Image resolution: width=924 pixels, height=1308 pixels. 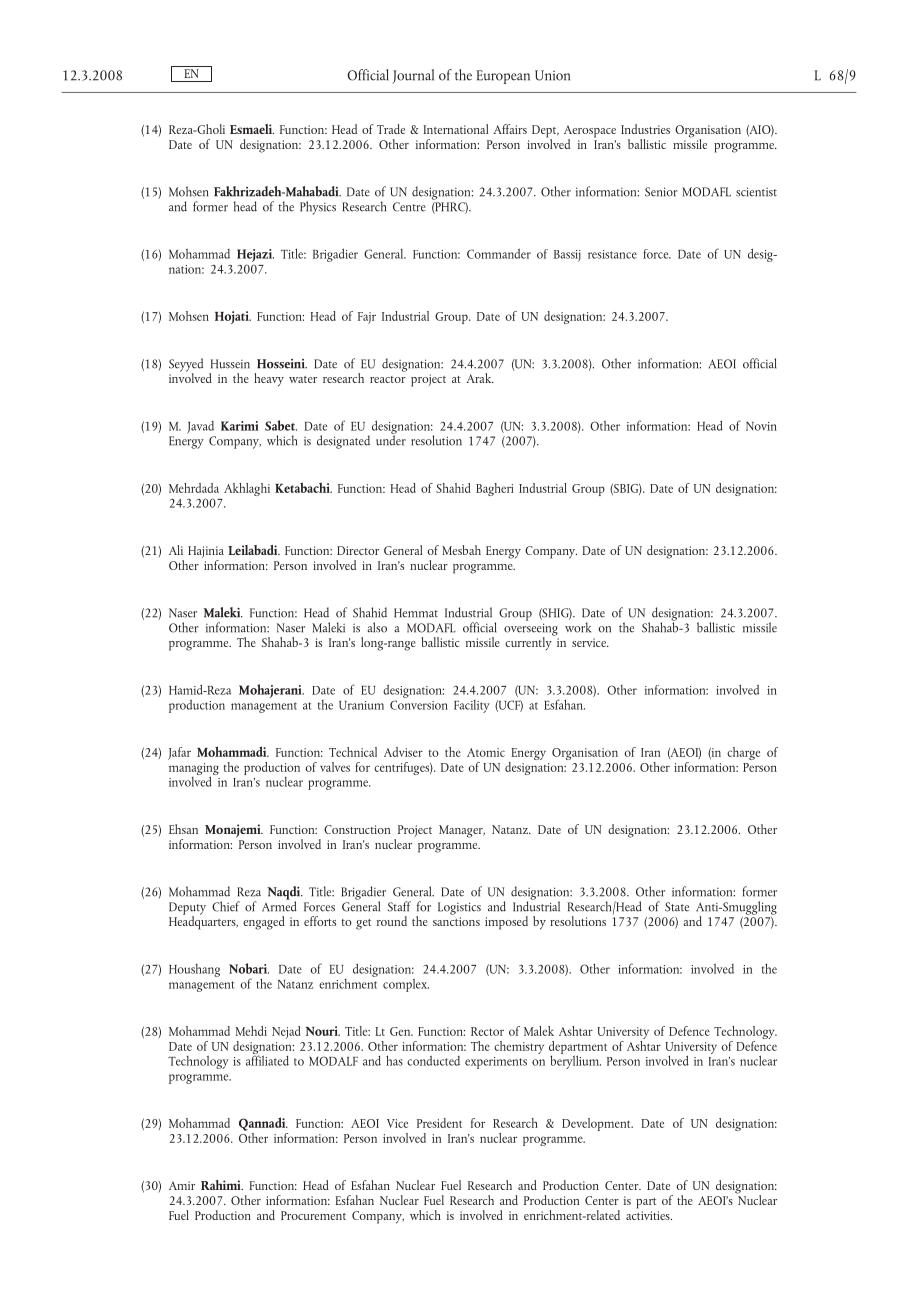 What do you see at coordinates (510, 129) in the screenshot?
I see `Affairs` at bounding box center [510, 129].
